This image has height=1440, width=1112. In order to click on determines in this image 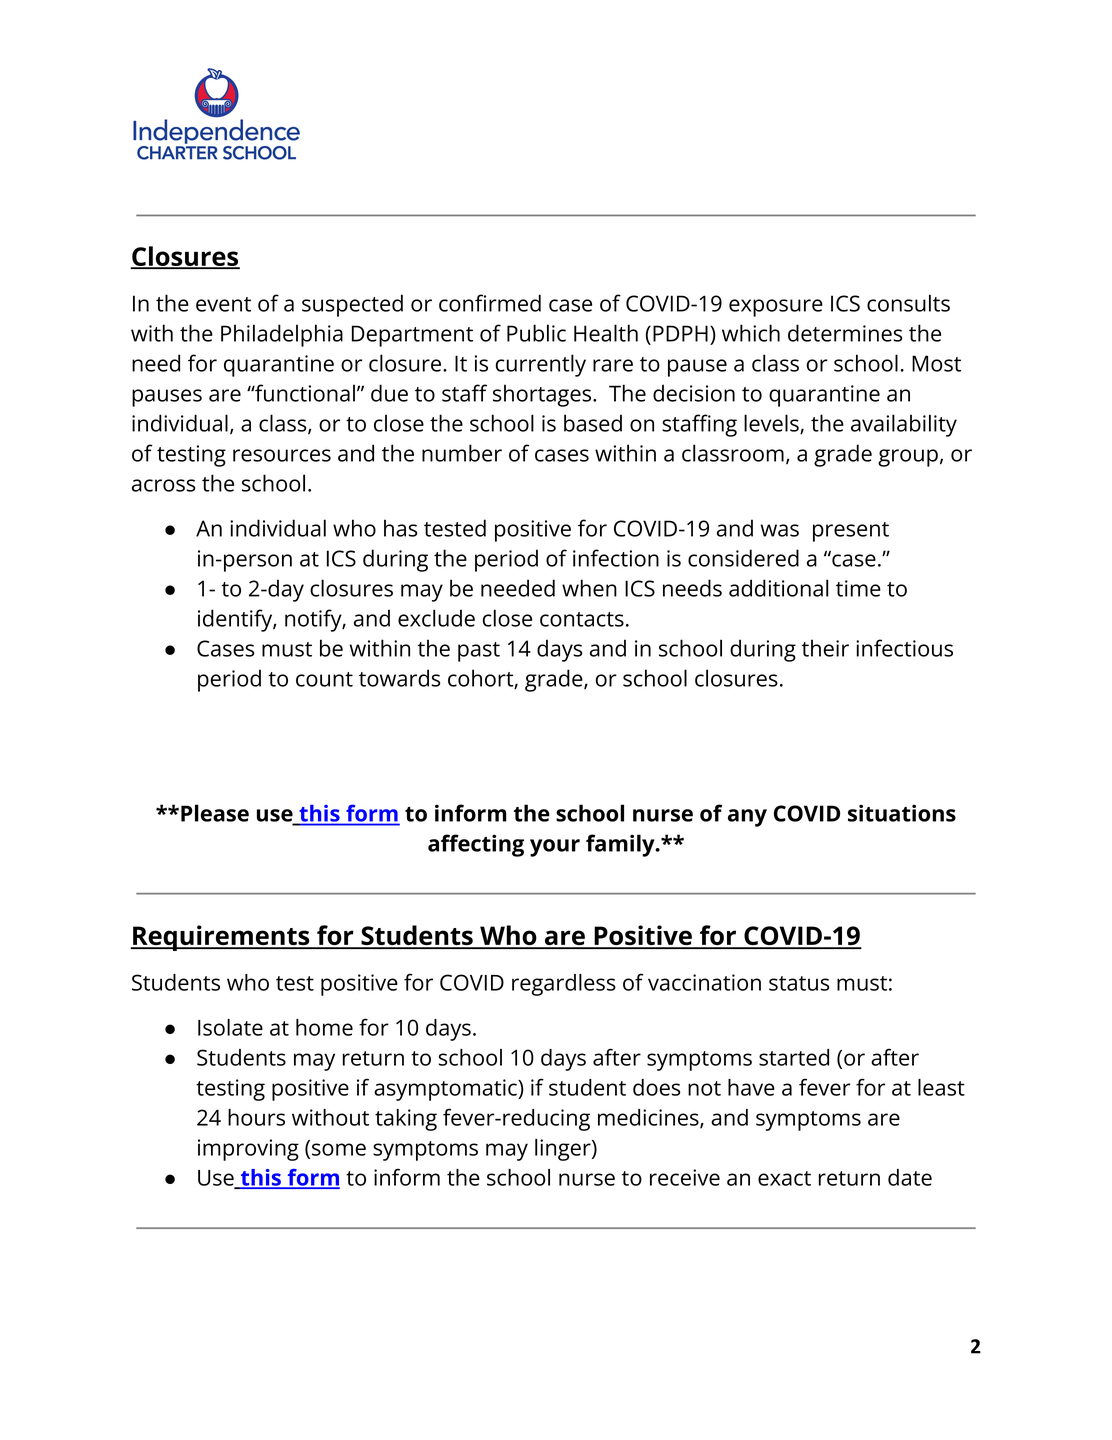, I will do `click(845, 333)`.
